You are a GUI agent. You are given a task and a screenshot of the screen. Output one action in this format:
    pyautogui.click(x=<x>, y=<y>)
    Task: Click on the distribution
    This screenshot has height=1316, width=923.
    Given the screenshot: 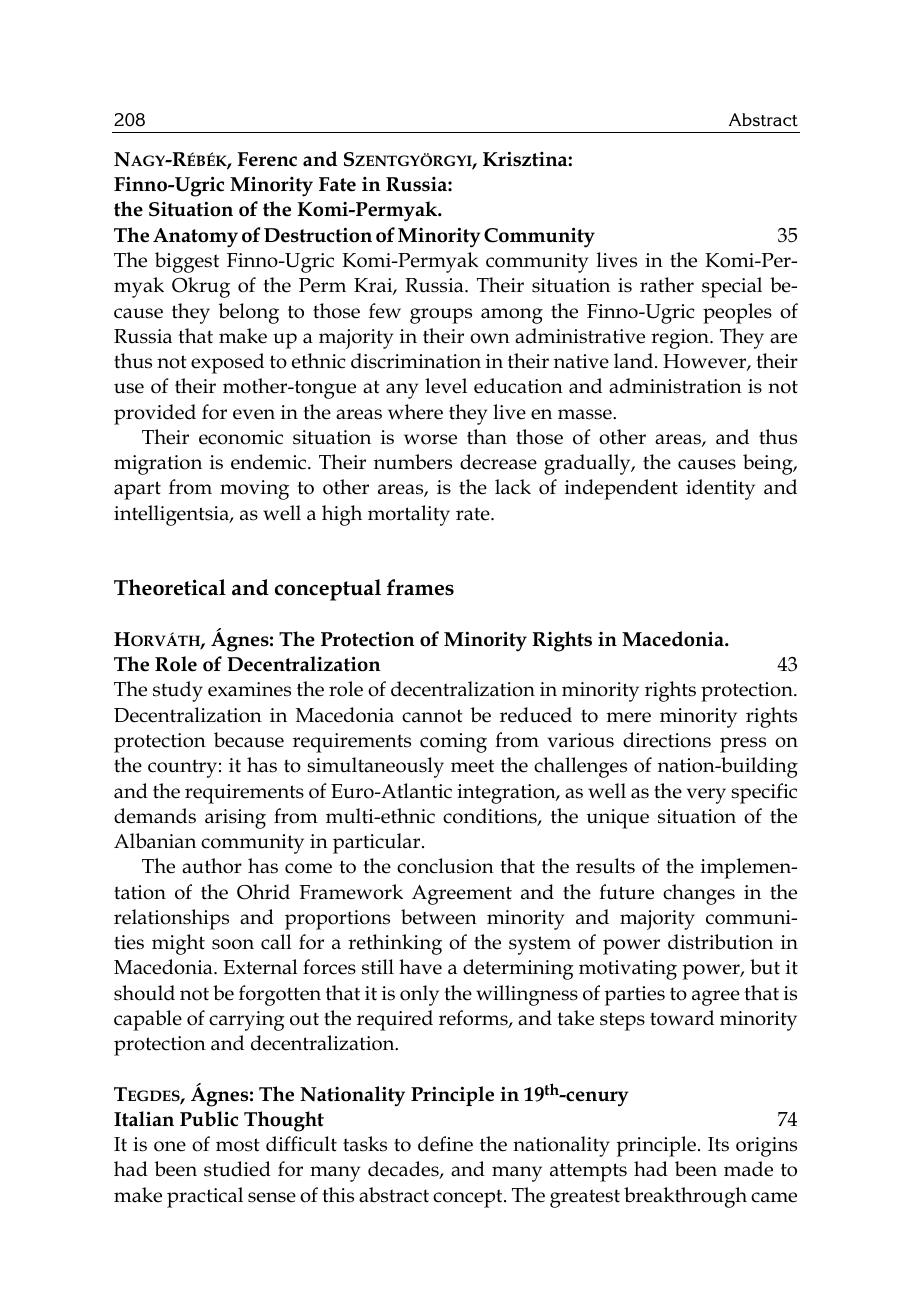 What is the action you would take?
    pyautogui.click(x=720, y=942)
